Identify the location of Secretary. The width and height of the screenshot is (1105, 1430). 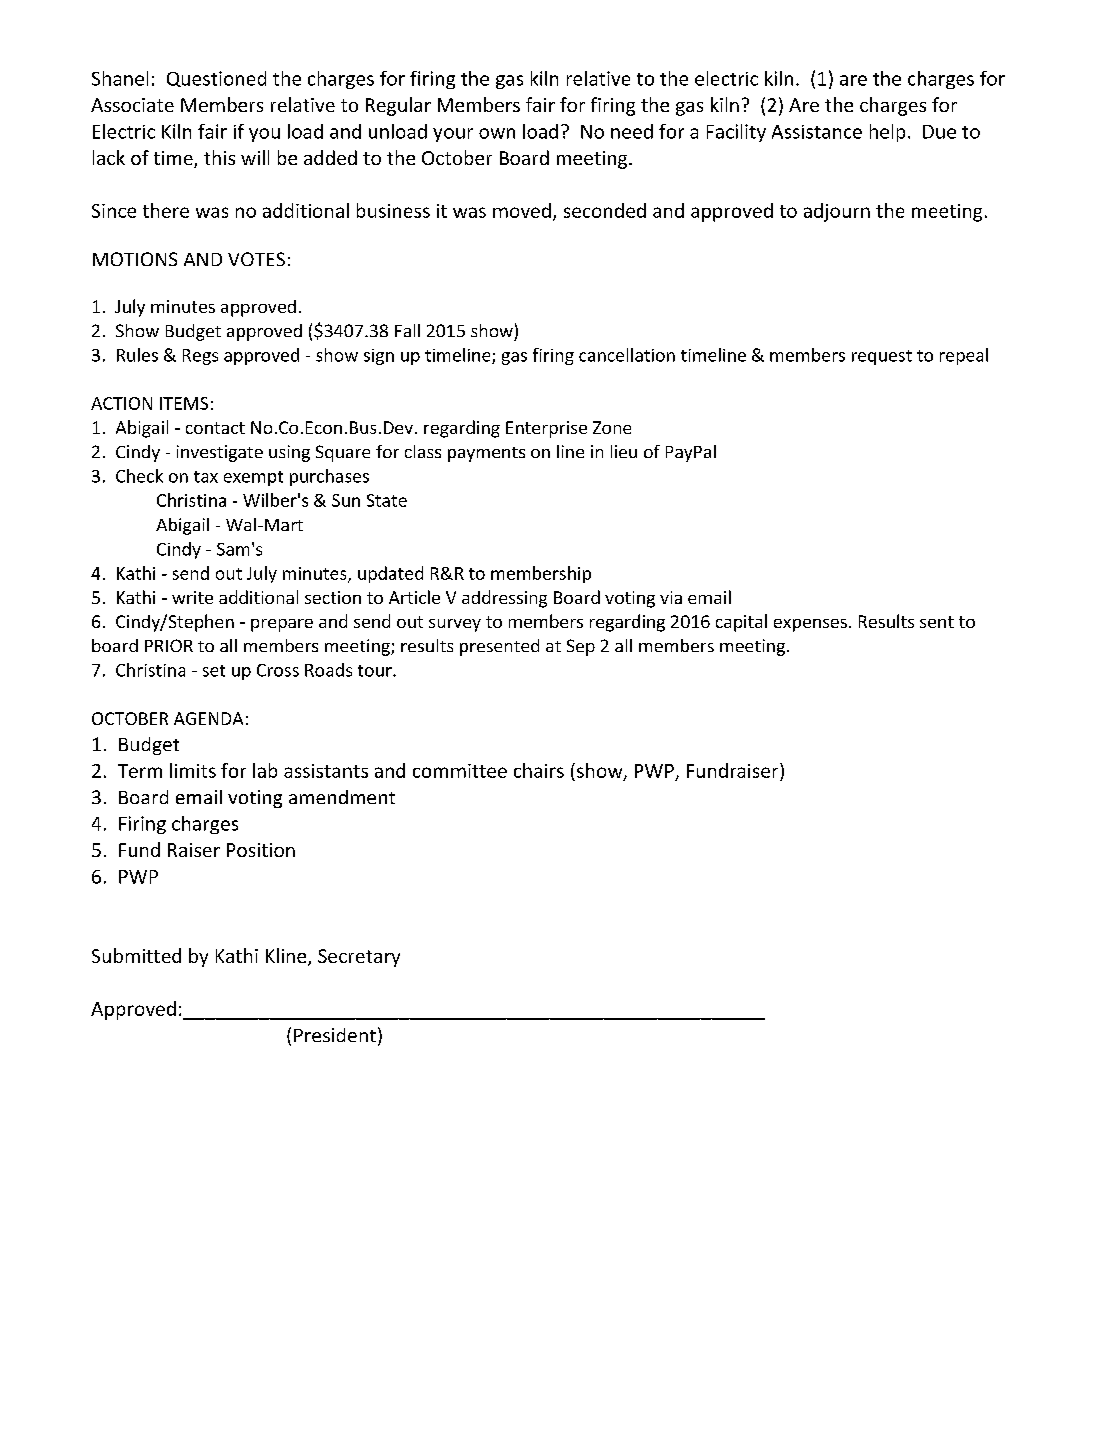
(359, 958).
